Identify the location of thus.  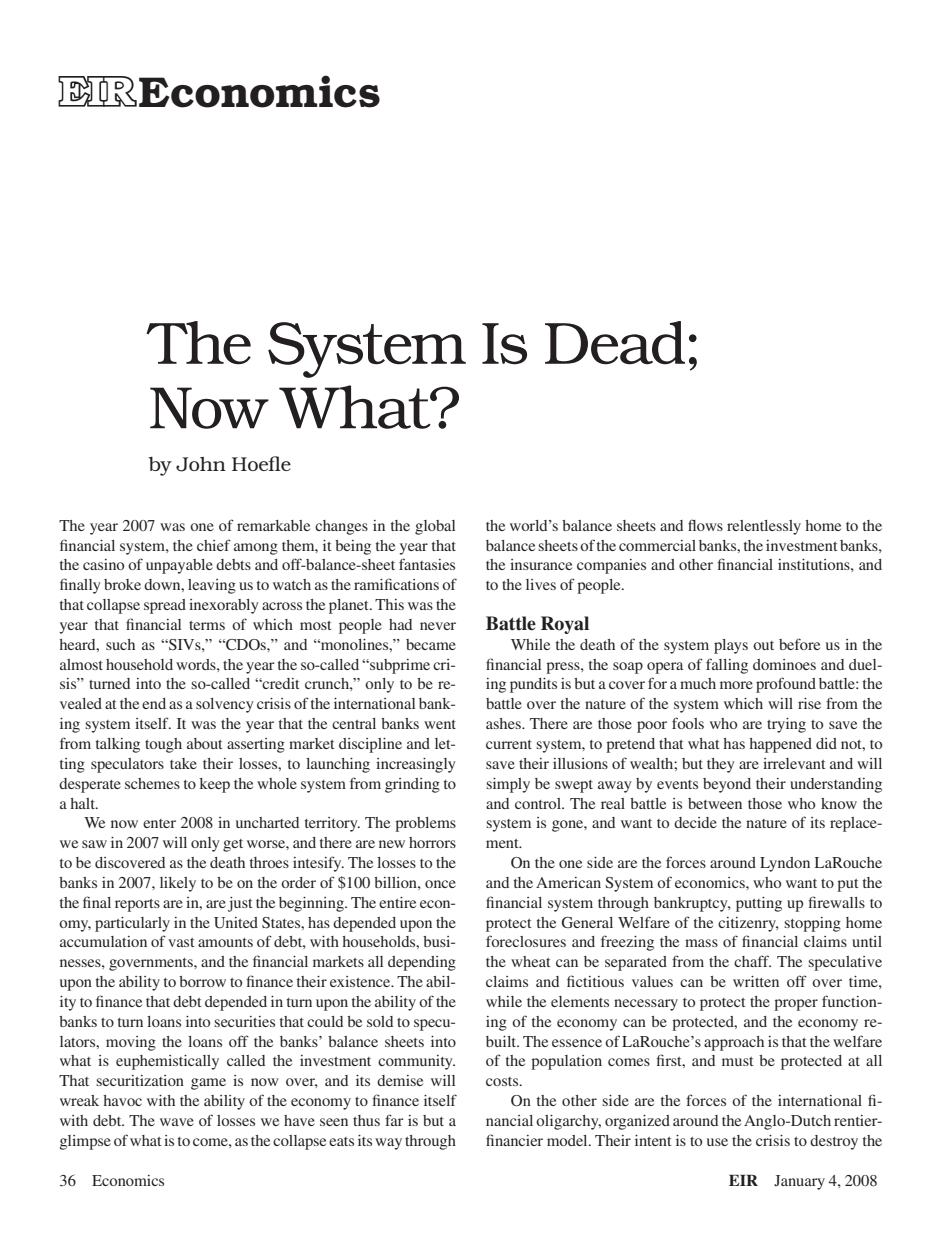
(366, 1120).
